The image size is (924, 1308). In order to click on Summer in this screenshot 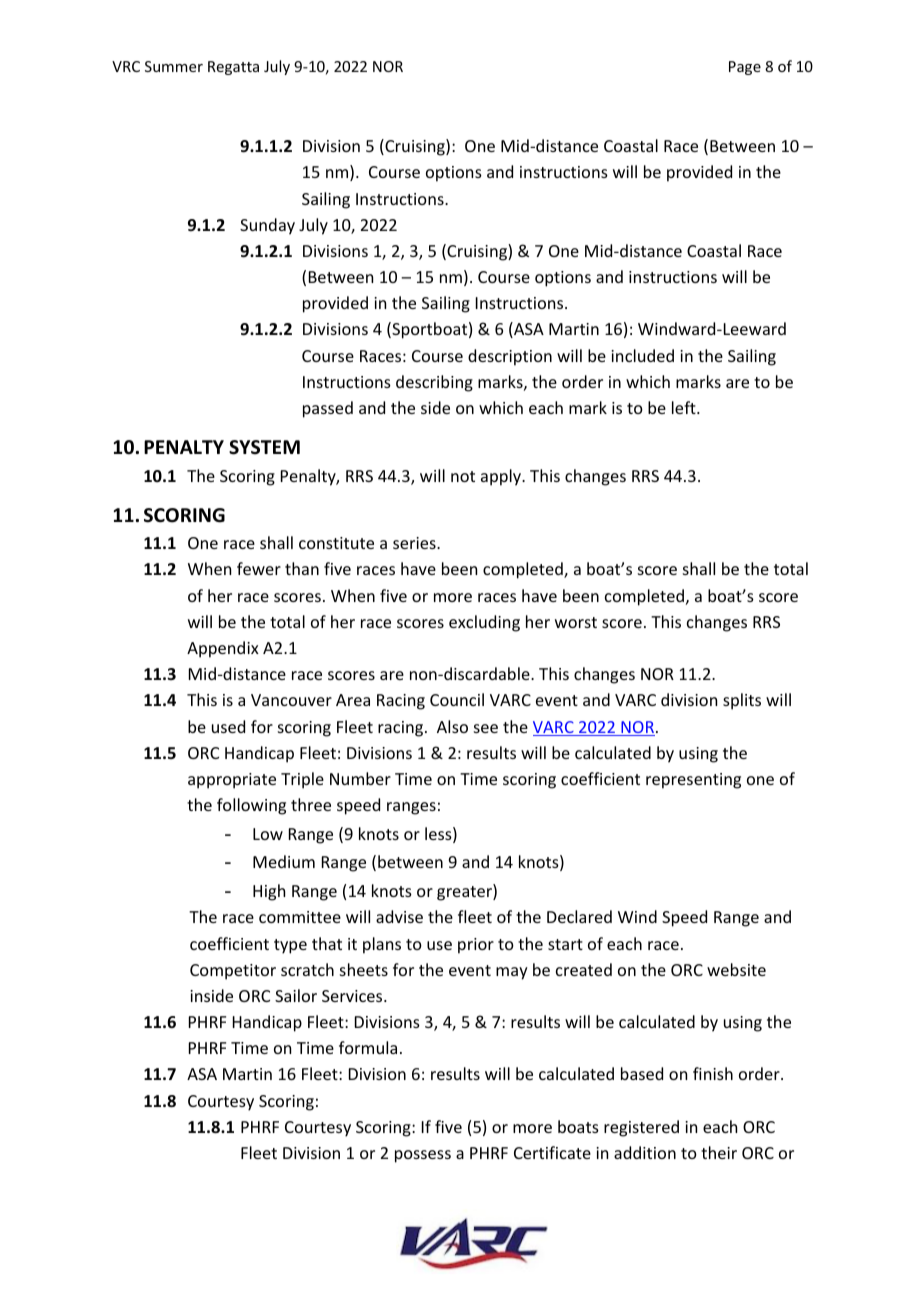, I will do `click(174, 66)`.
